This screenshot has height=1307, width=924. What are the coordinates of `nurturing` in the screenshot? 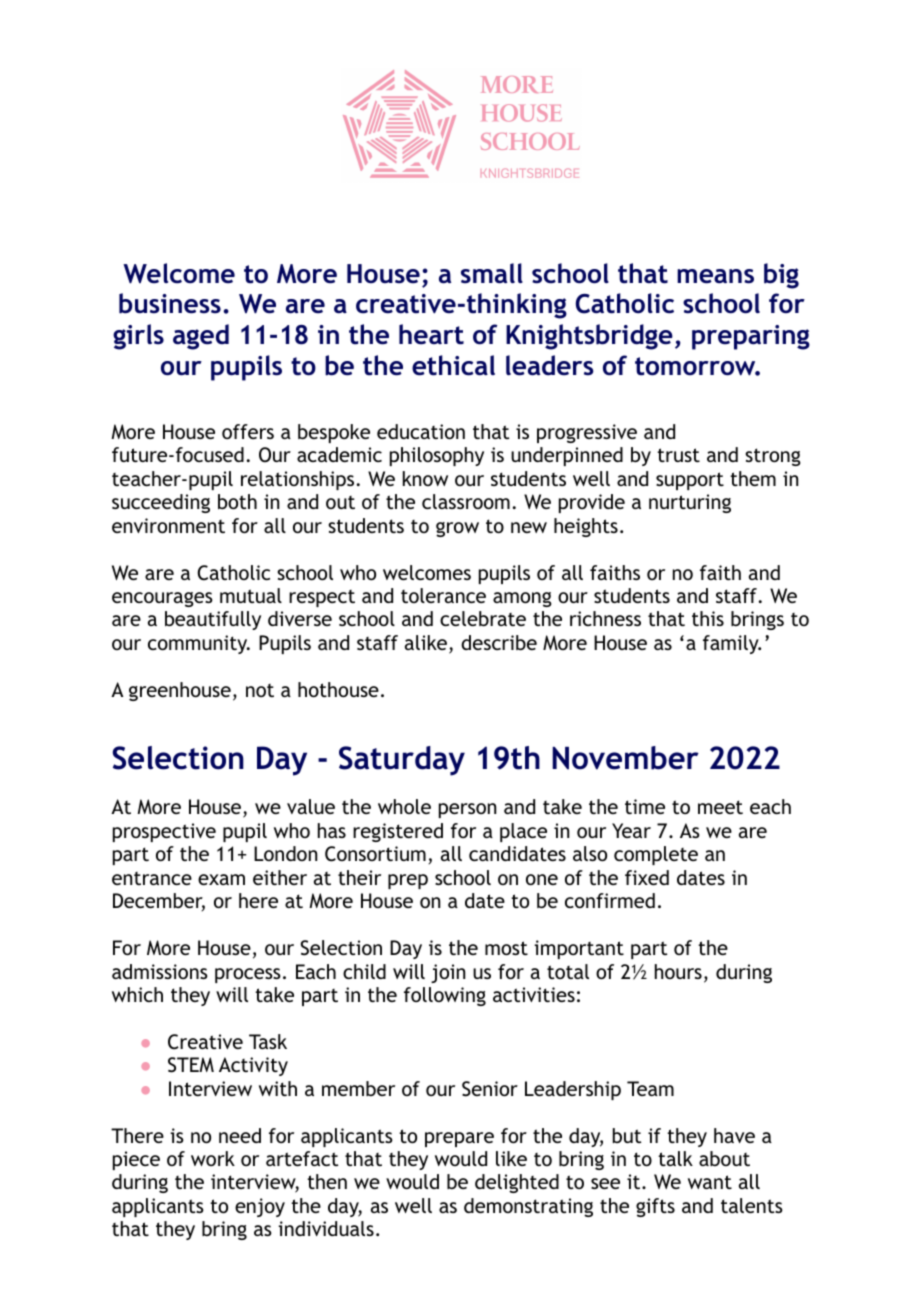 It's located at (690, 503).
